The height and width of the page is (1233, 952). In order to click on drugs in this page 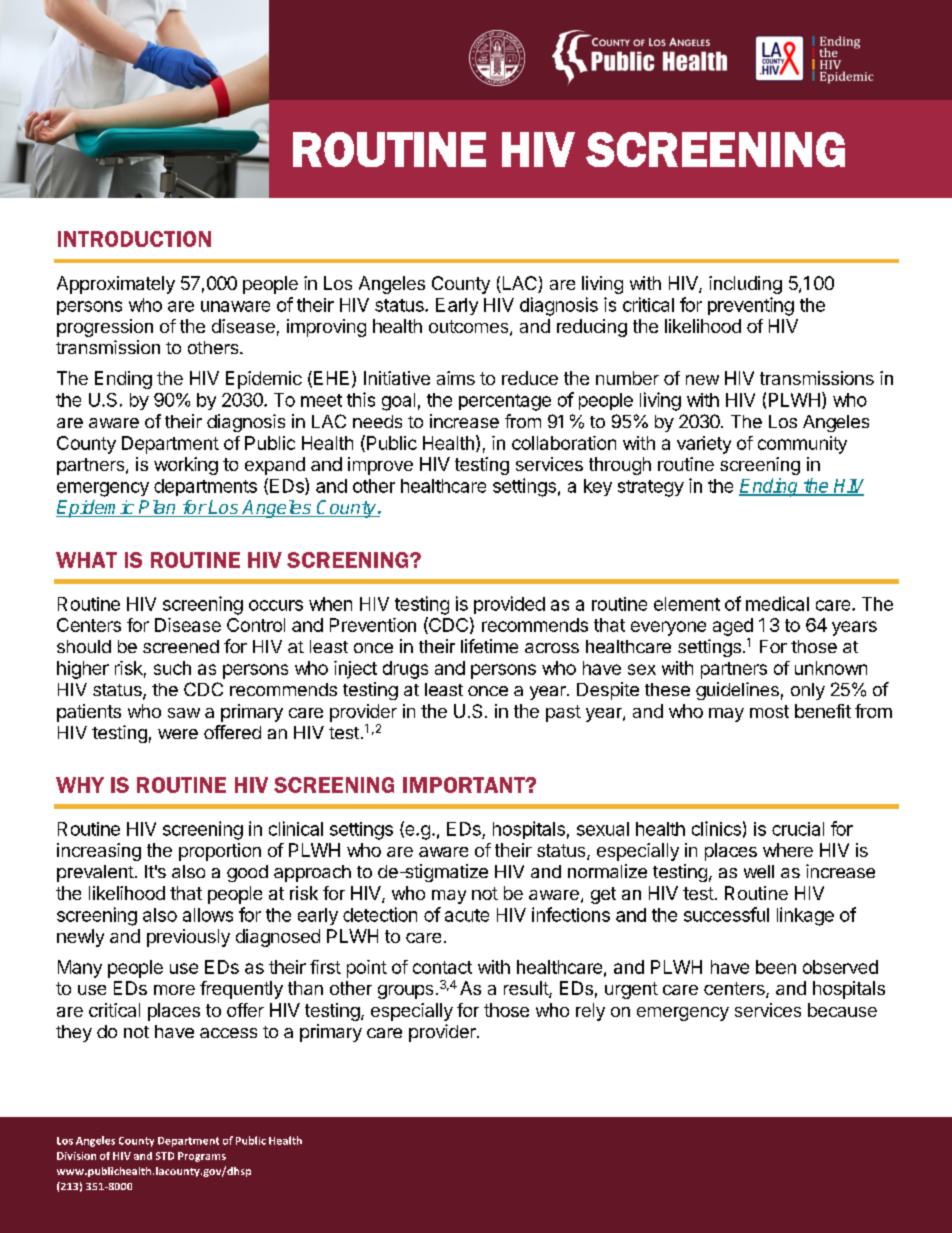, I will do `click(405, 670)`.
